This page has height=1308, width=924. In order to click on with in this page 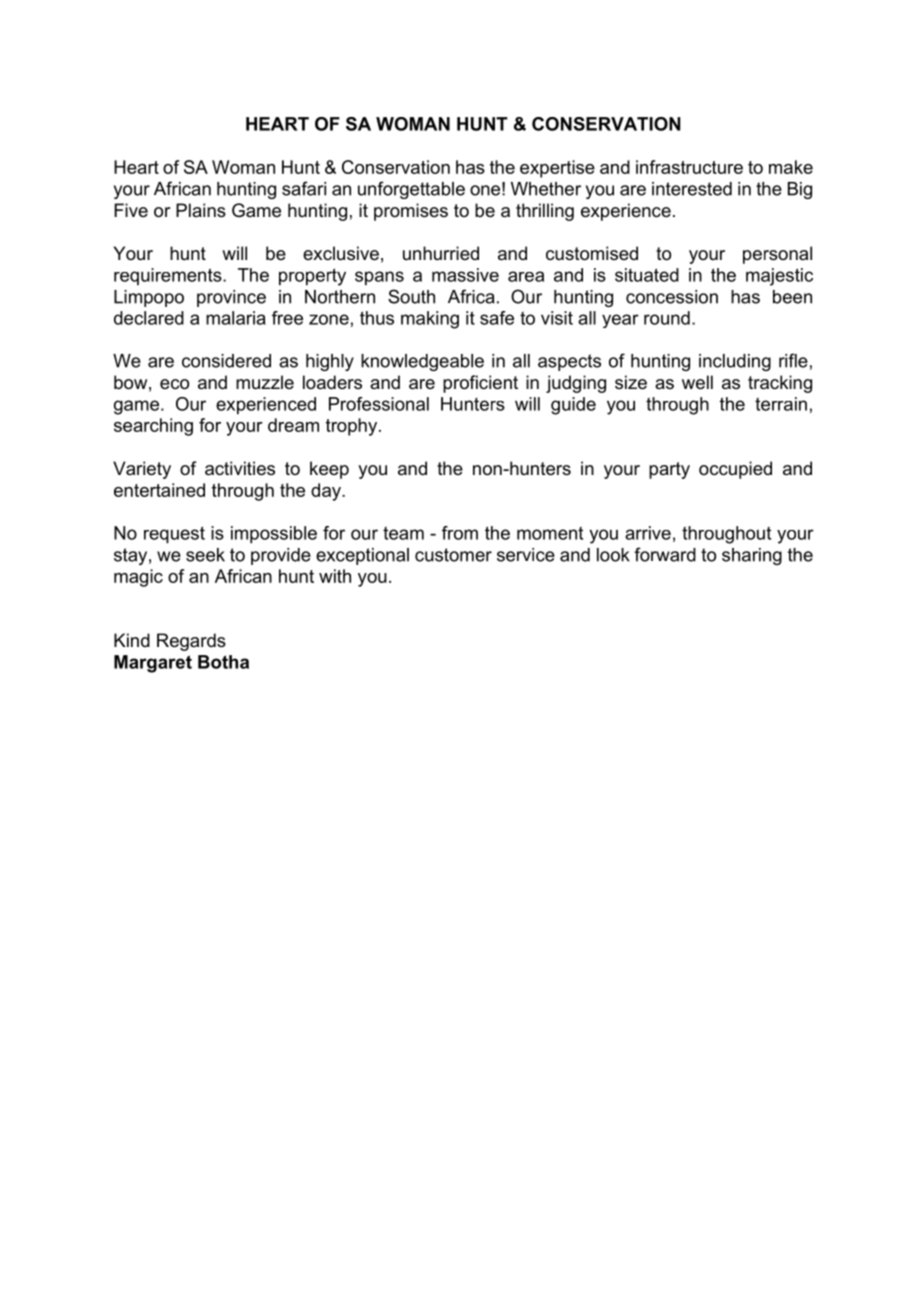, I will do `click(335, 576)`.
